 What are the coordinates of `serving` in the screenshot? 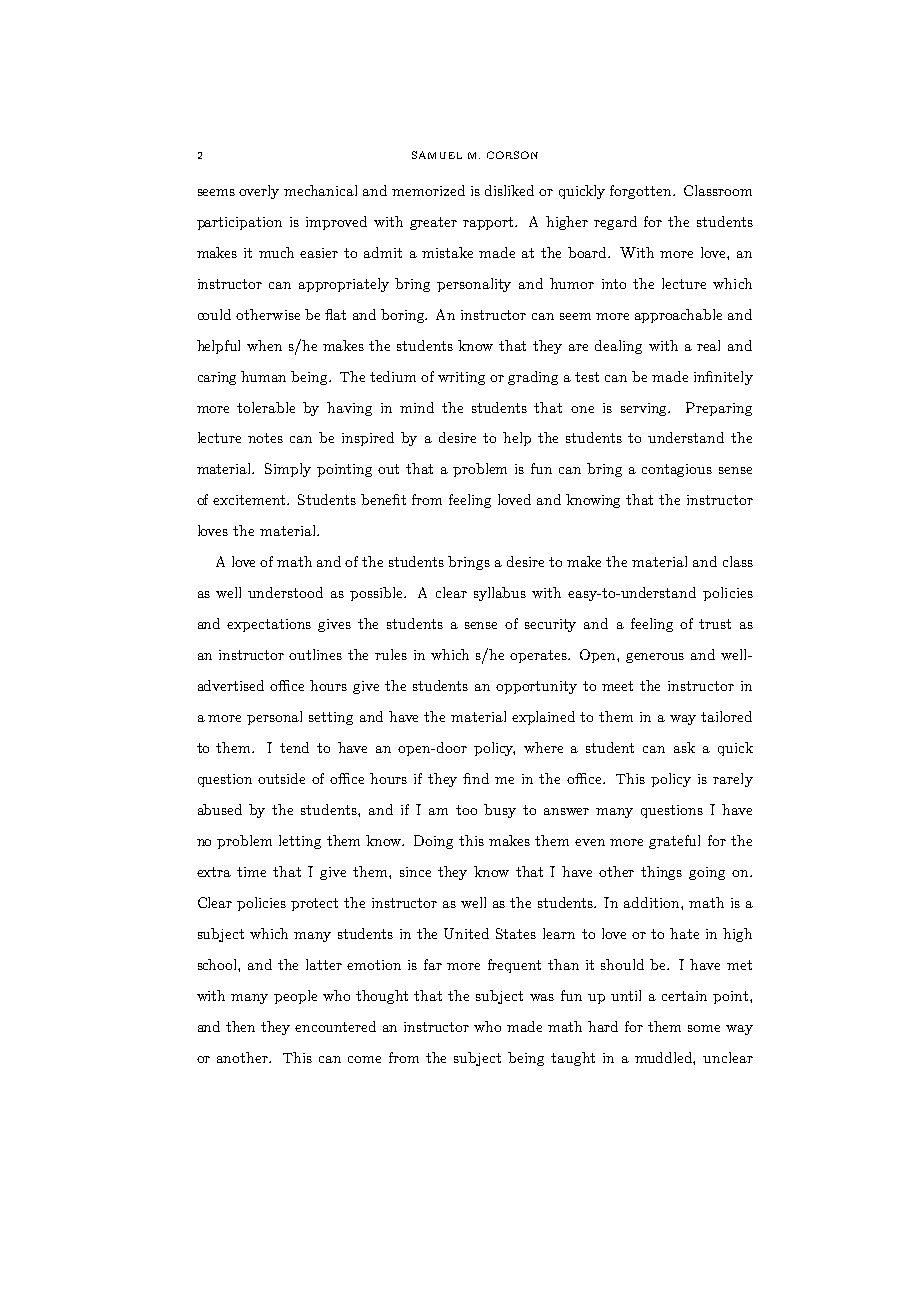 It's located at (645, 409).
